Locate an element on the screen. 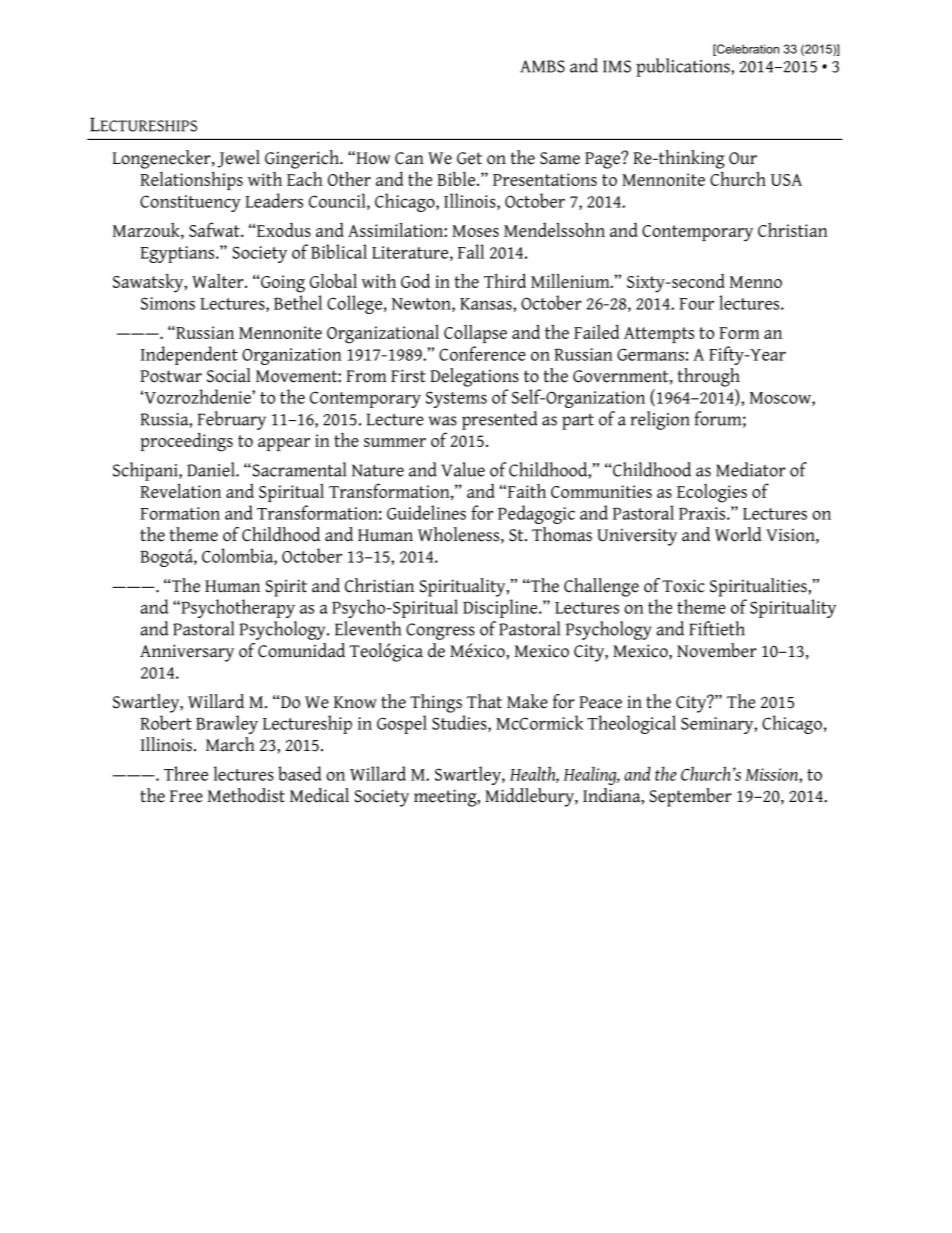 The image size is (952, 1233). September is located at coordinates (691, 797).
